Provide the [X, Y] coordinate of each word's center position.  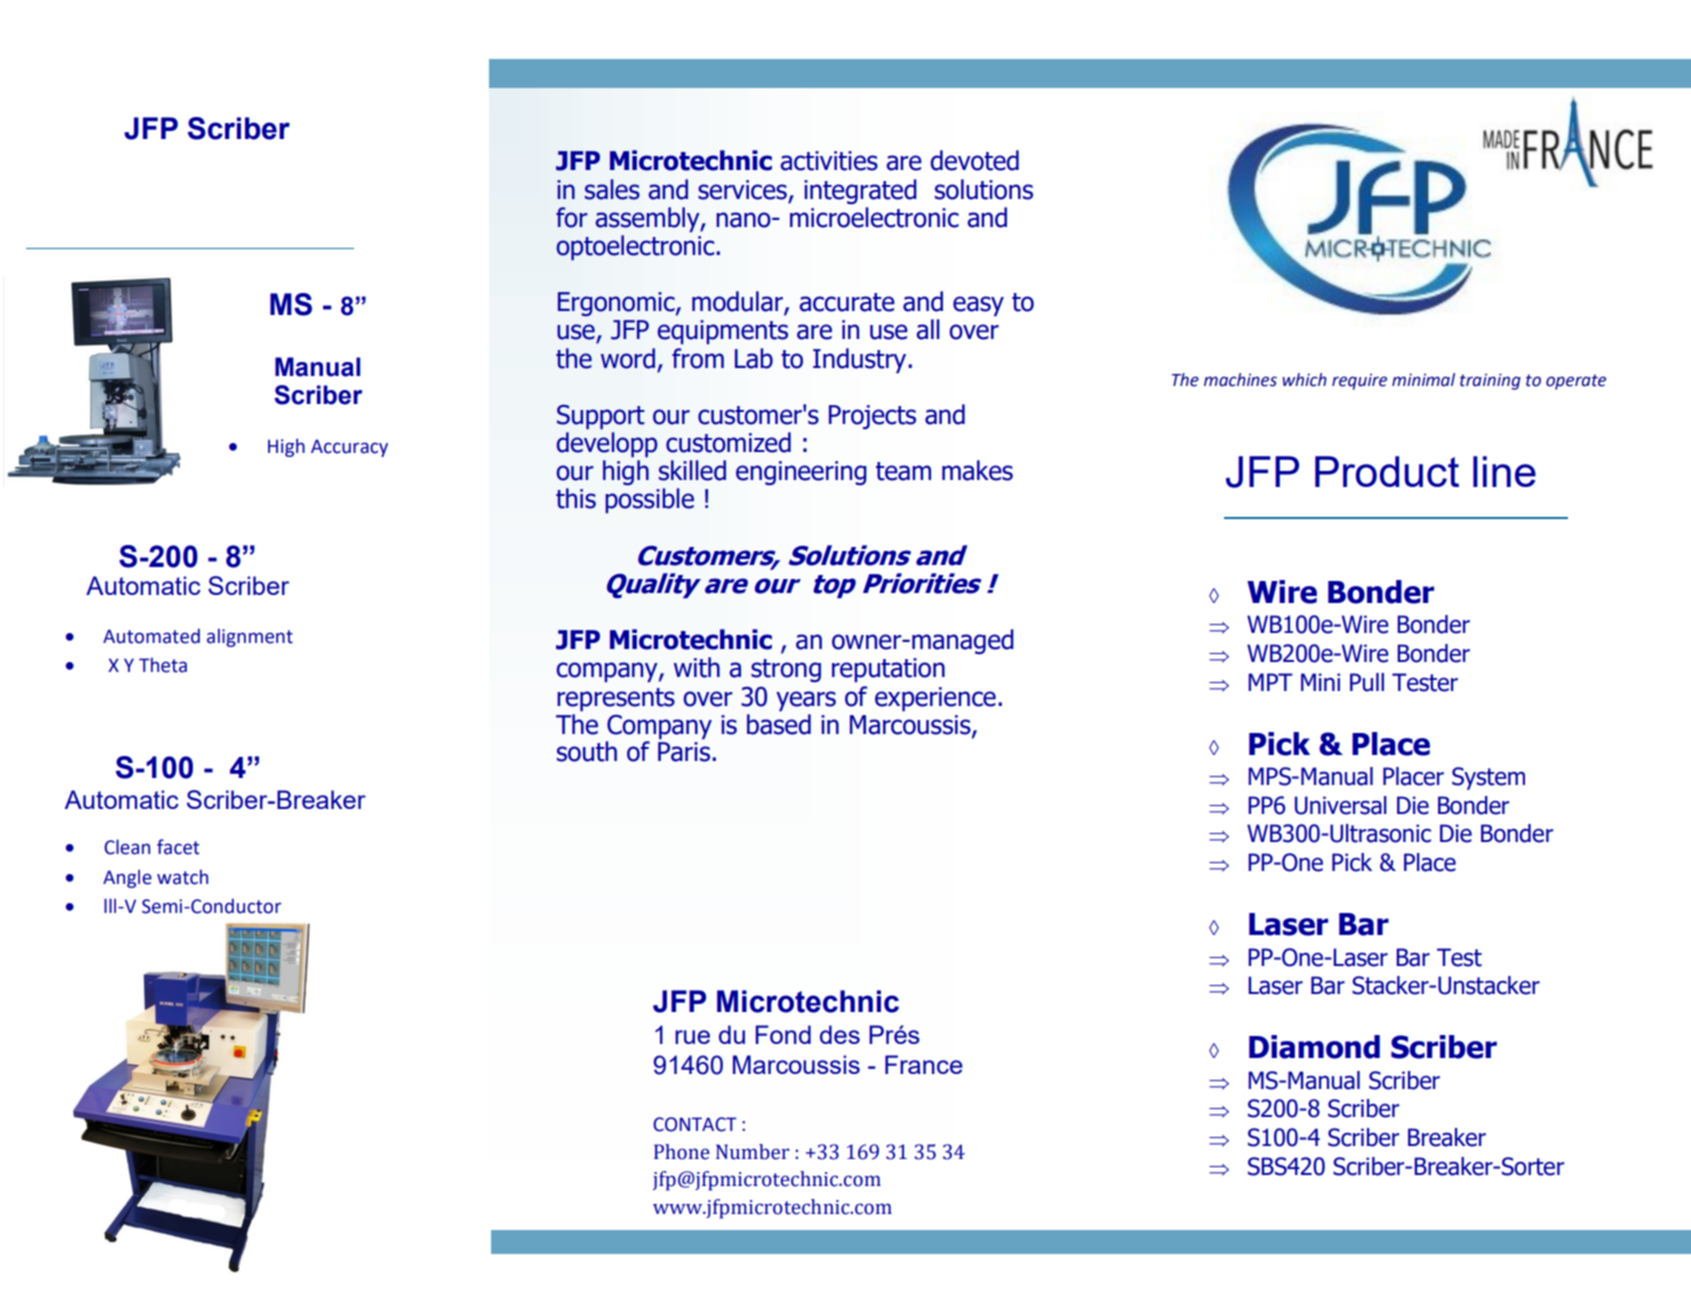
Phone [682, 1152]
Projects [872, 417]
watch [182, 877]
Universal [1341, 805]
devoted [974, 160]
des [840, 1034]
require [1359, 381]
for [572, 217]
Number [753, 1152]
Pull [1367, 682]
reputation [888, 670]
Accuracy [349, 448]
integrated [860, 191]
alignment [250, 637]
